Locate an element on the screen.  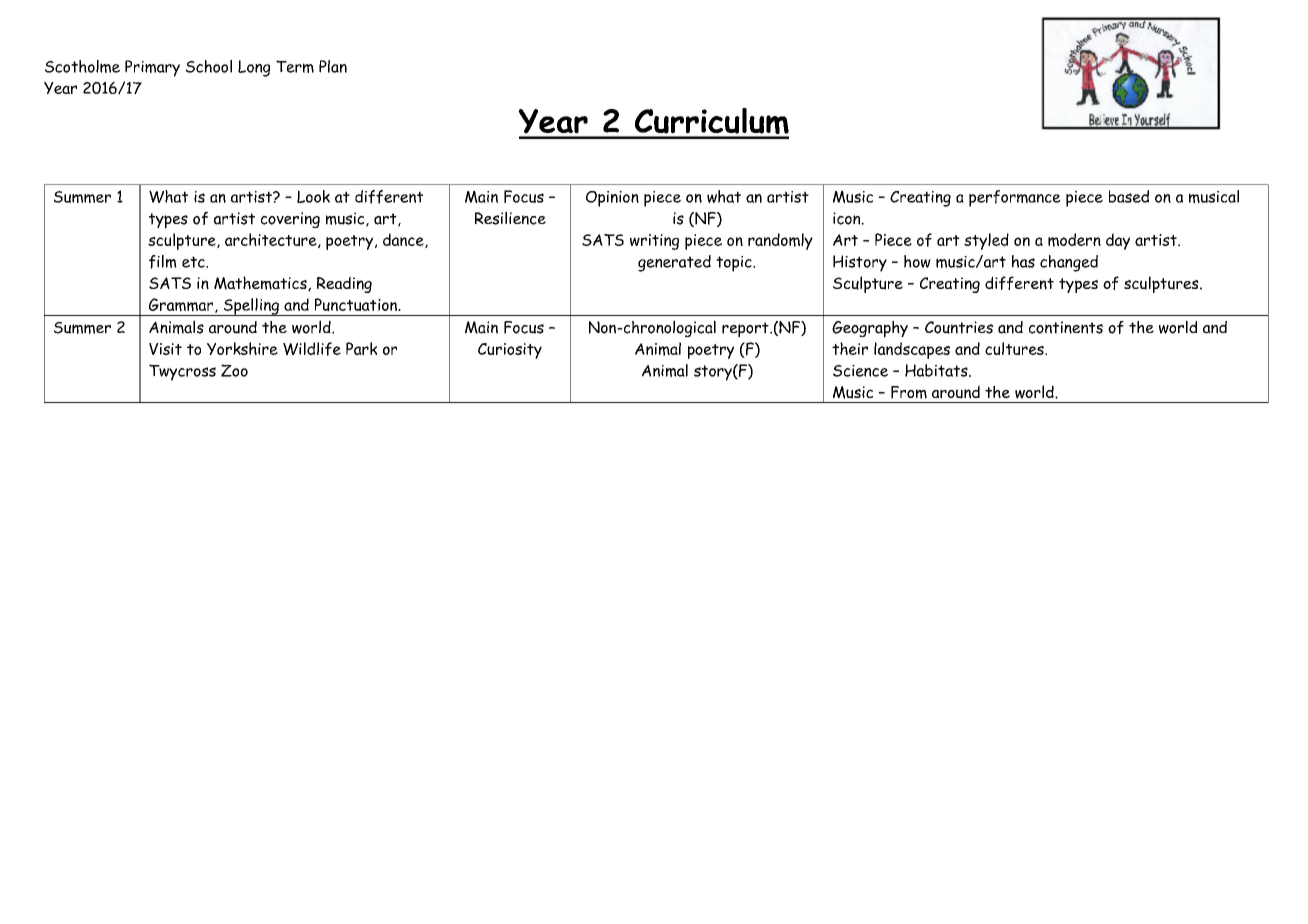
Look is located at coordinates (313, 196).
